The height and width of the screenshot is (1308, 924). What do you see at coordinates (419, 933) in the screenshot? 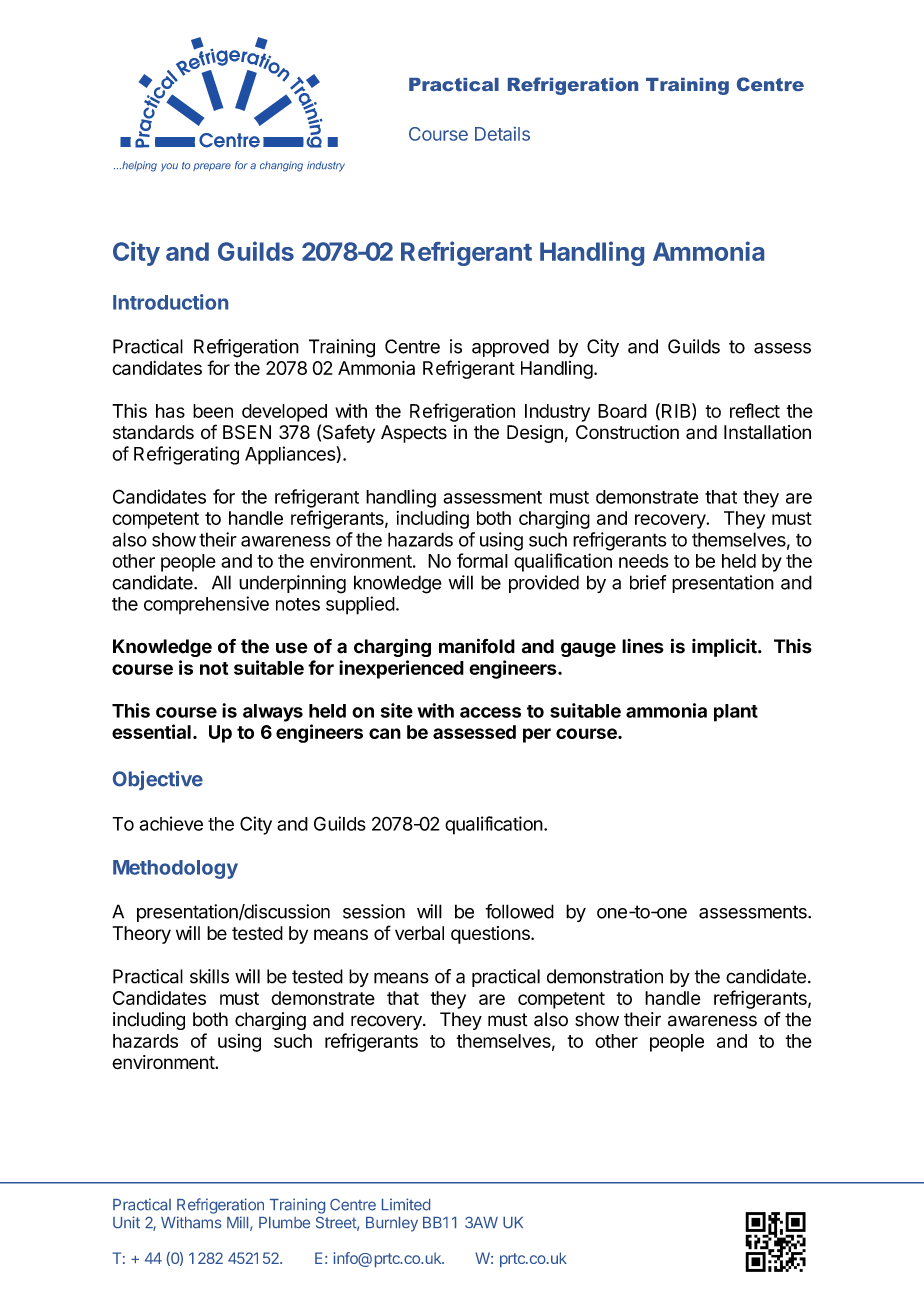
I see `verbal` at bounding box center [419, 933].
